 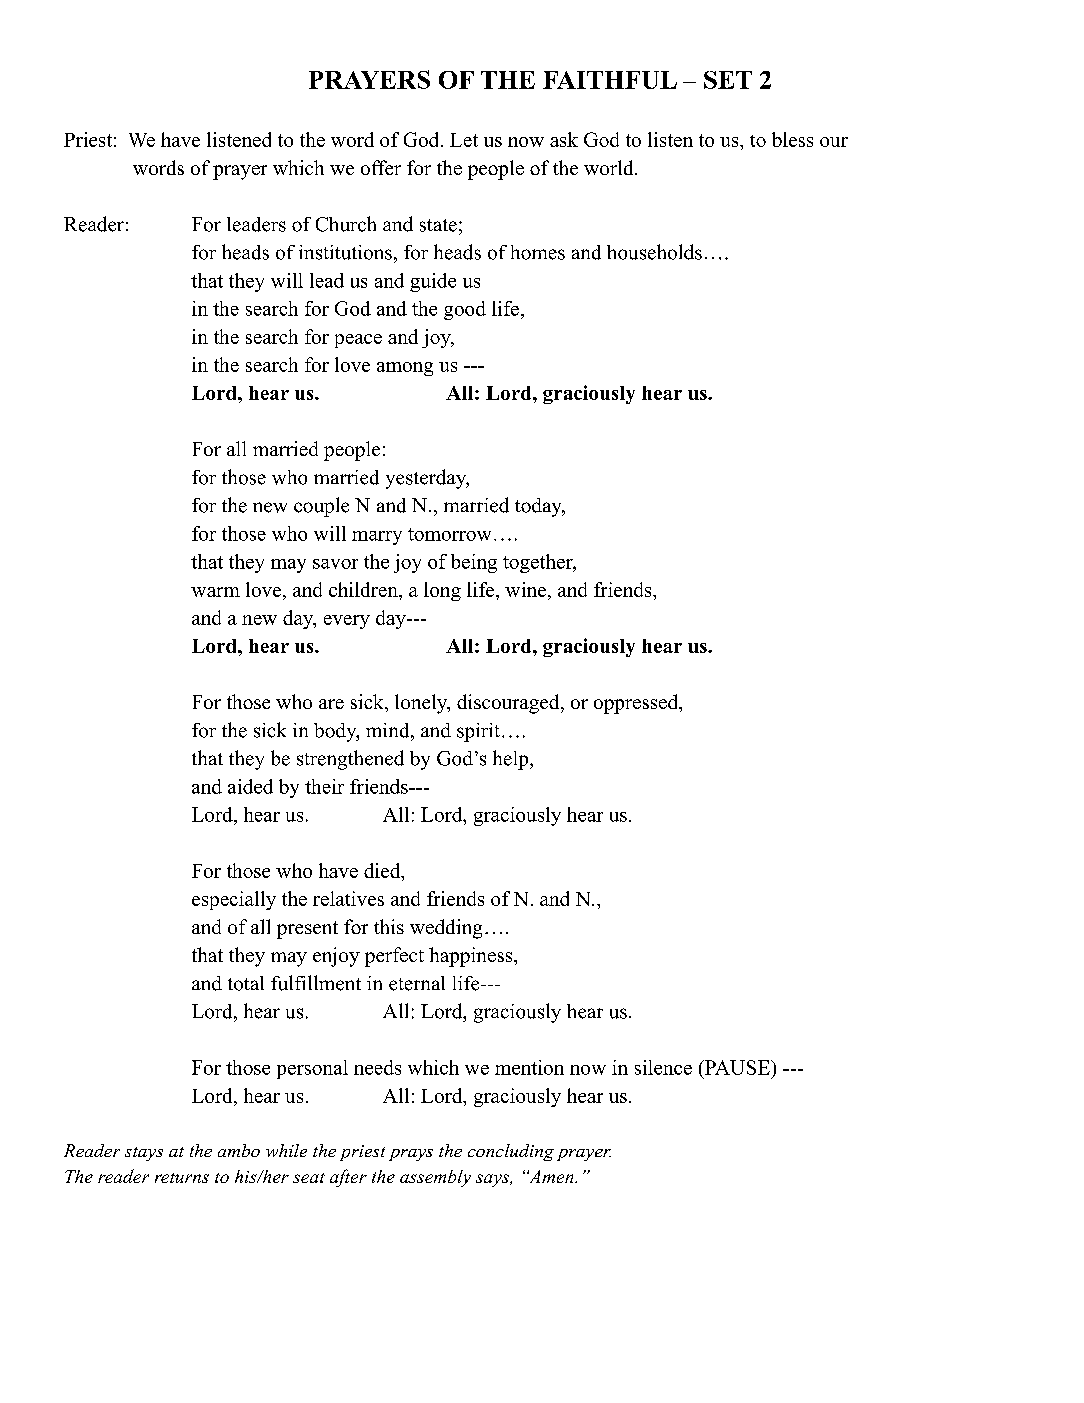 I want to click on oppressed, so click(x=637, y=704).
